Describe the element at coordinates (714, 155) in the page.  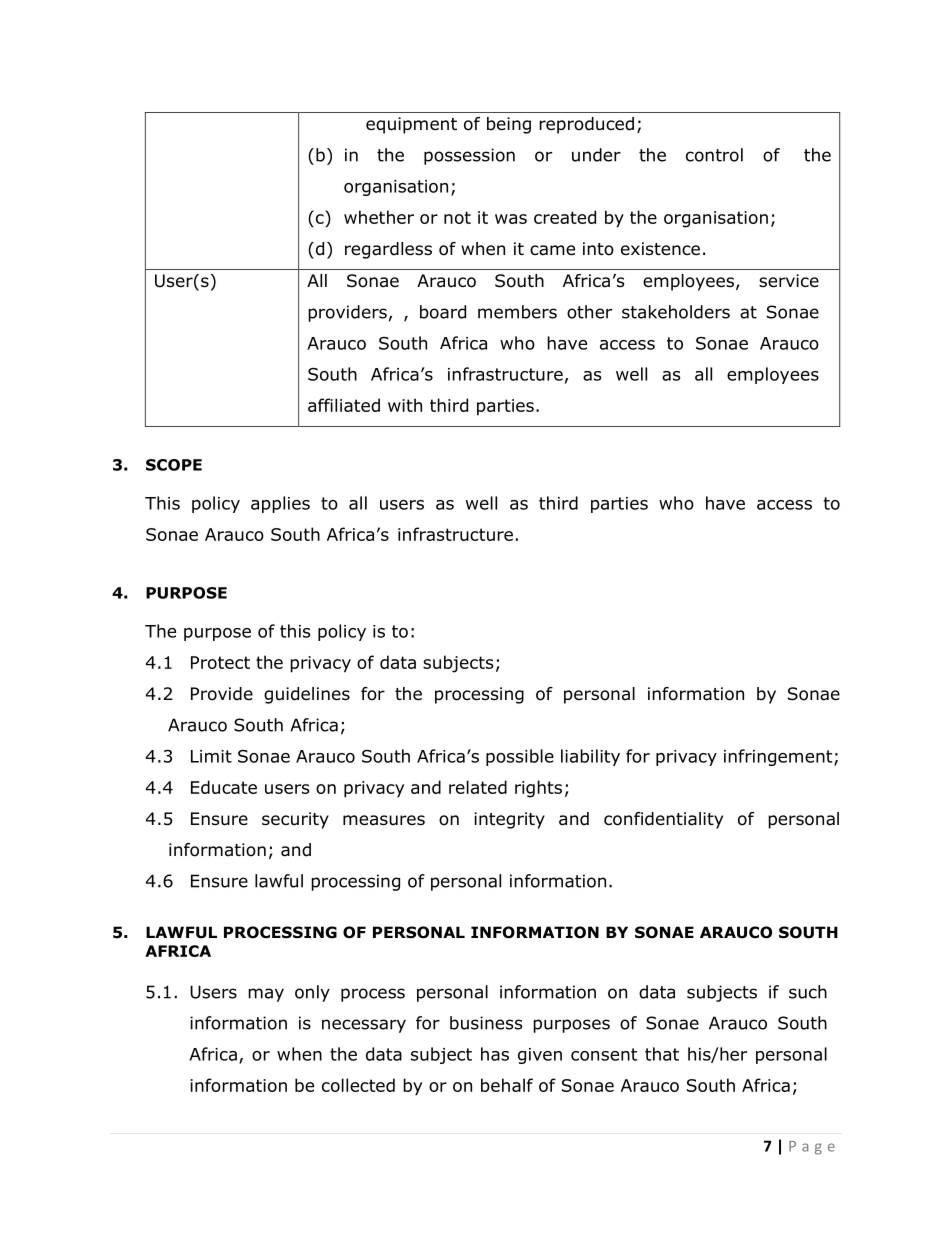
I see `control` at that location.
